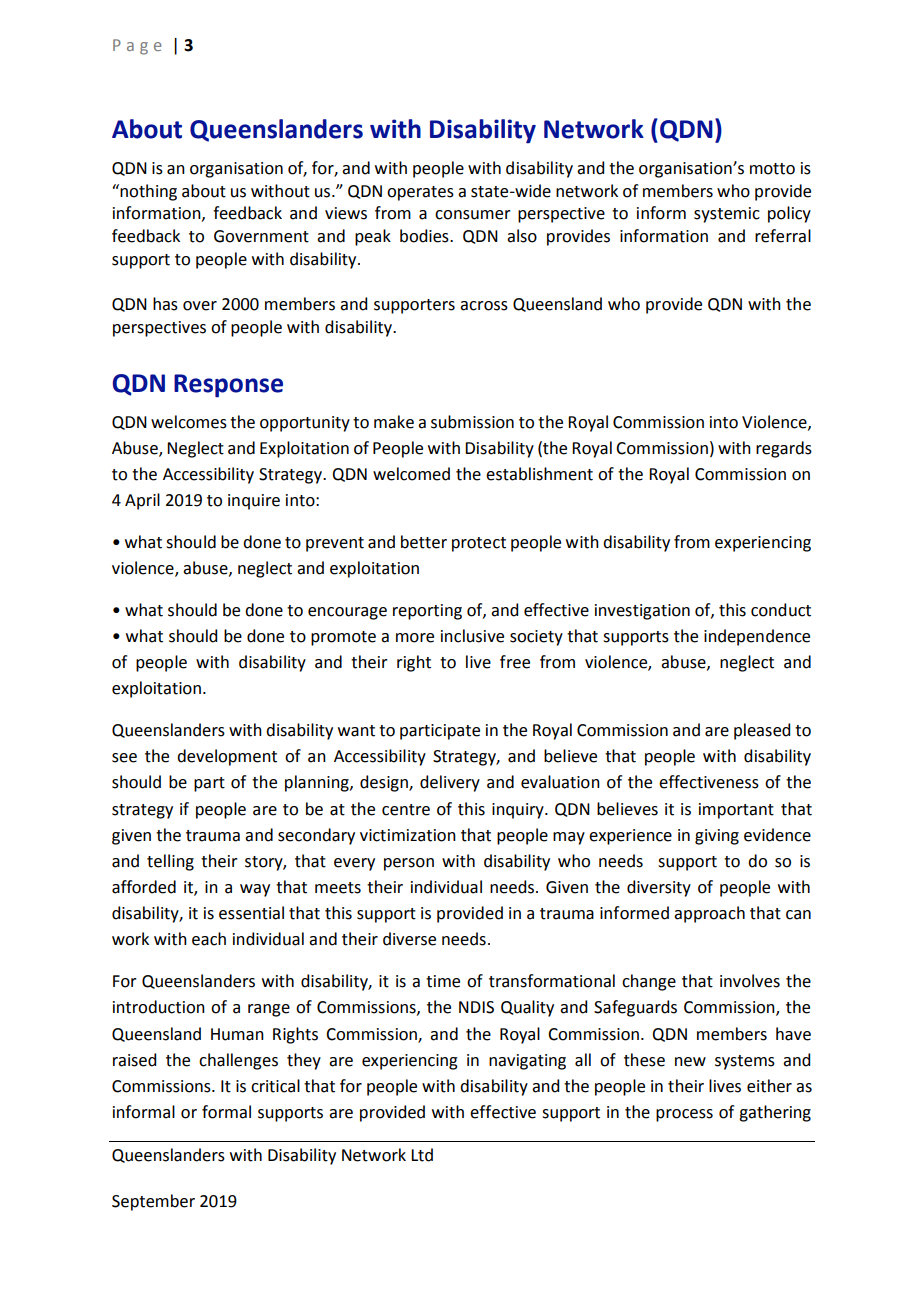 This document has height=1308, width=924. I want to click on giving, so click(717, 837).
